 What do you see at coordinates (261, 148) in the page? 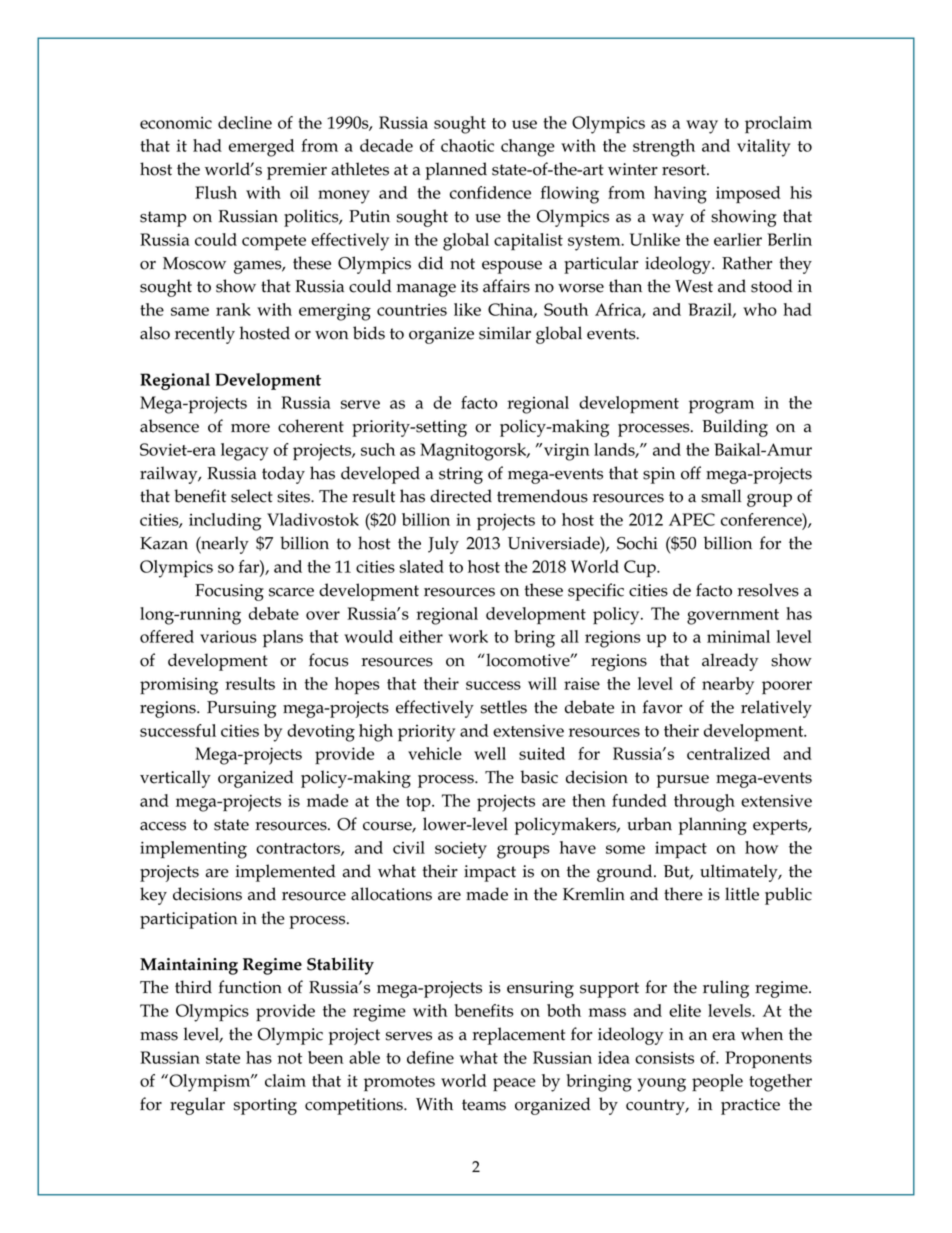
I see `emerged` at bounding box center [261, 148].
